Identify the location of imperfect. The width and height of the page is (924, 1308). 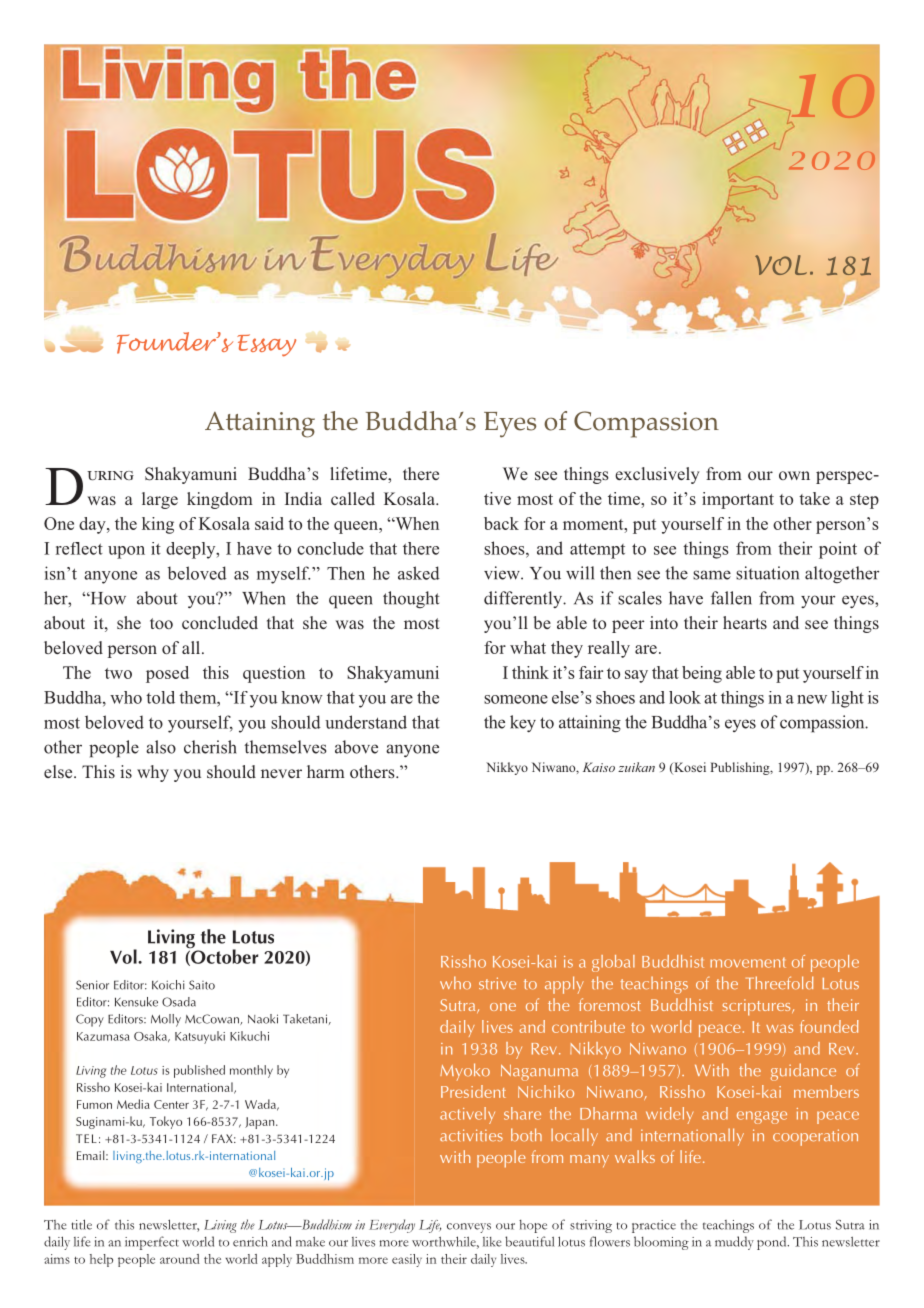
(152, 1243).
